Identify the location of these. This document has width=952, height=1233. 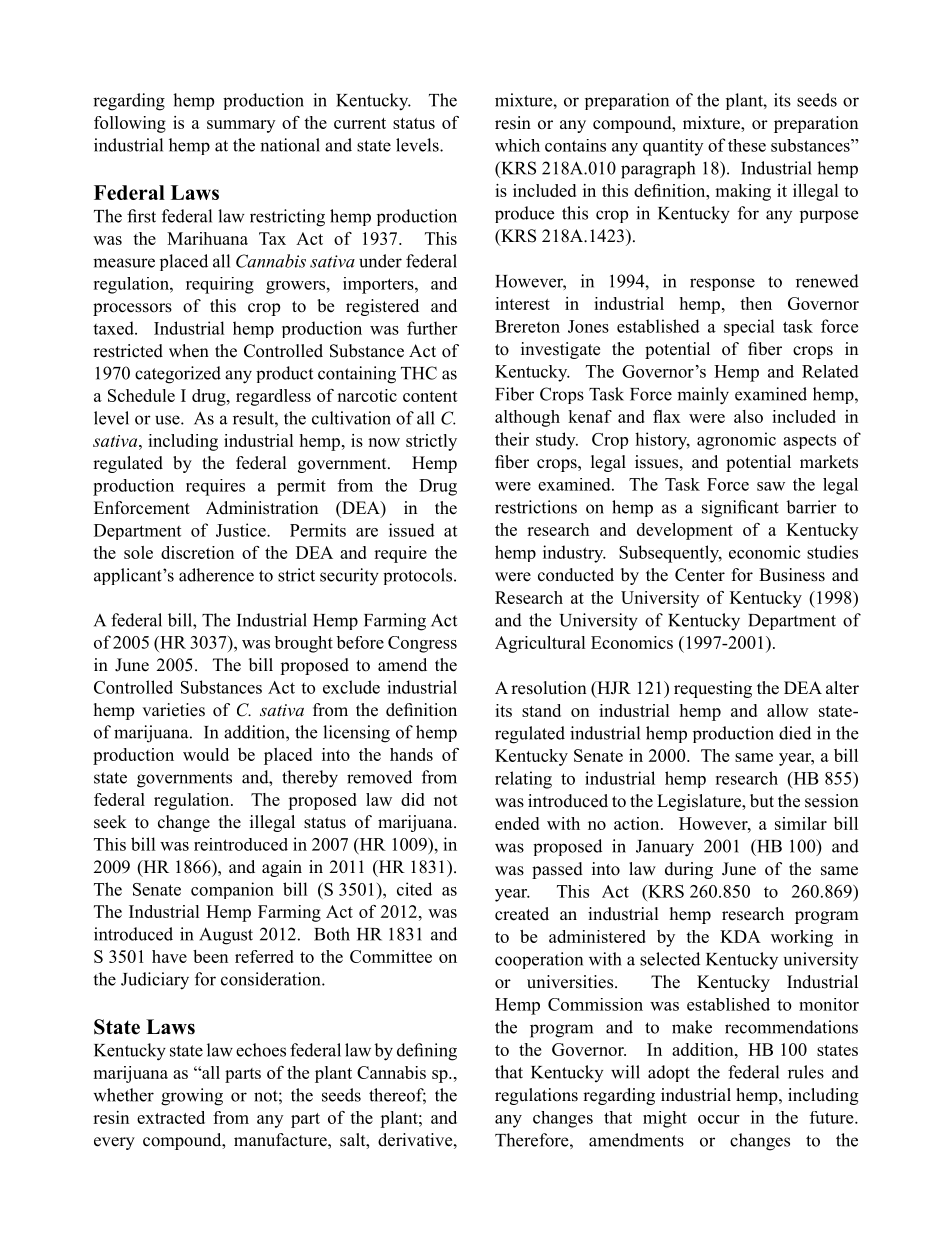
(747, 145).
